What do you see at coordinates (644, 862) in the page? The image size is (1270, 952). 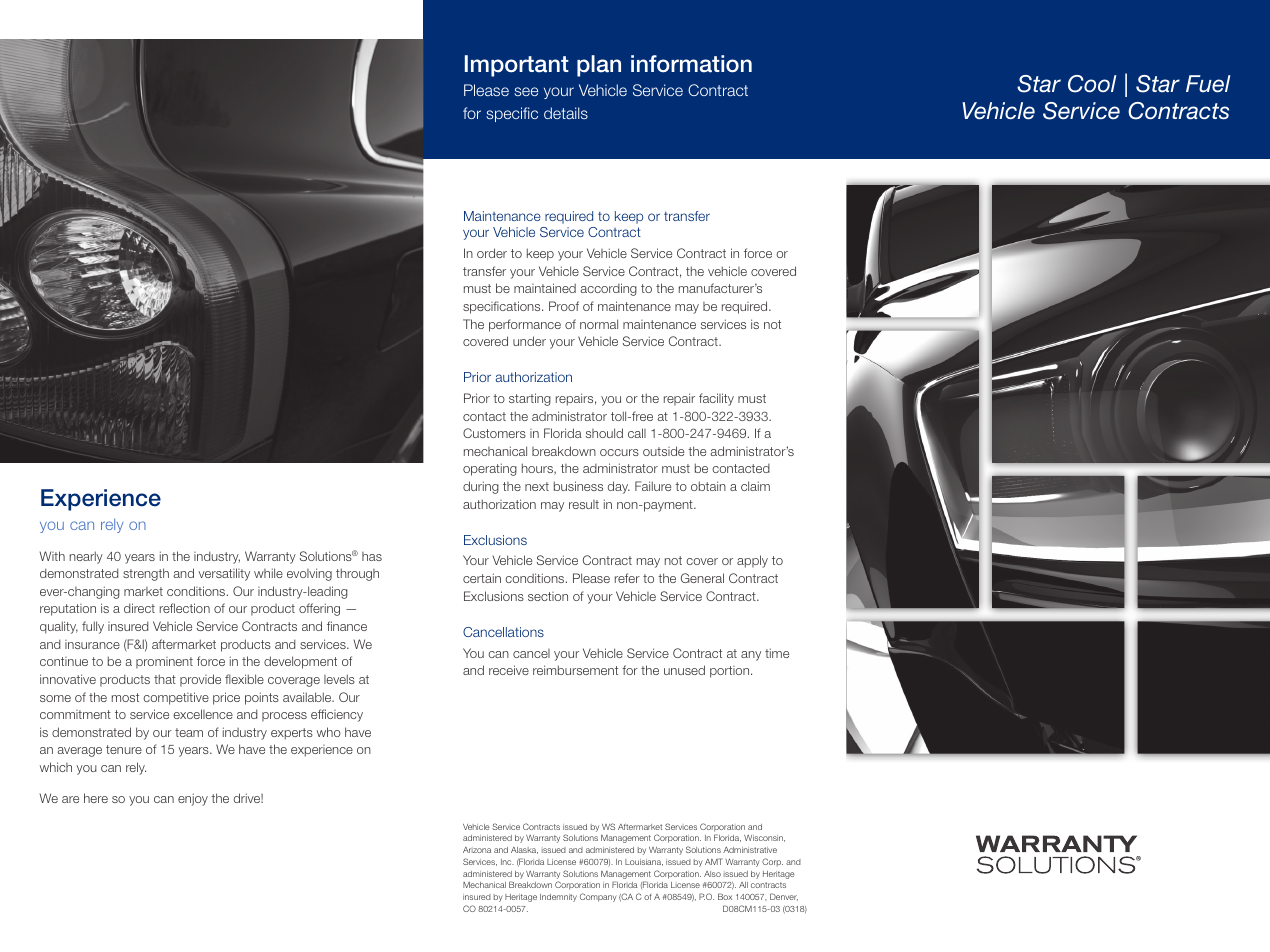 I see `Louisiana` at bounding box center [644, 862].
